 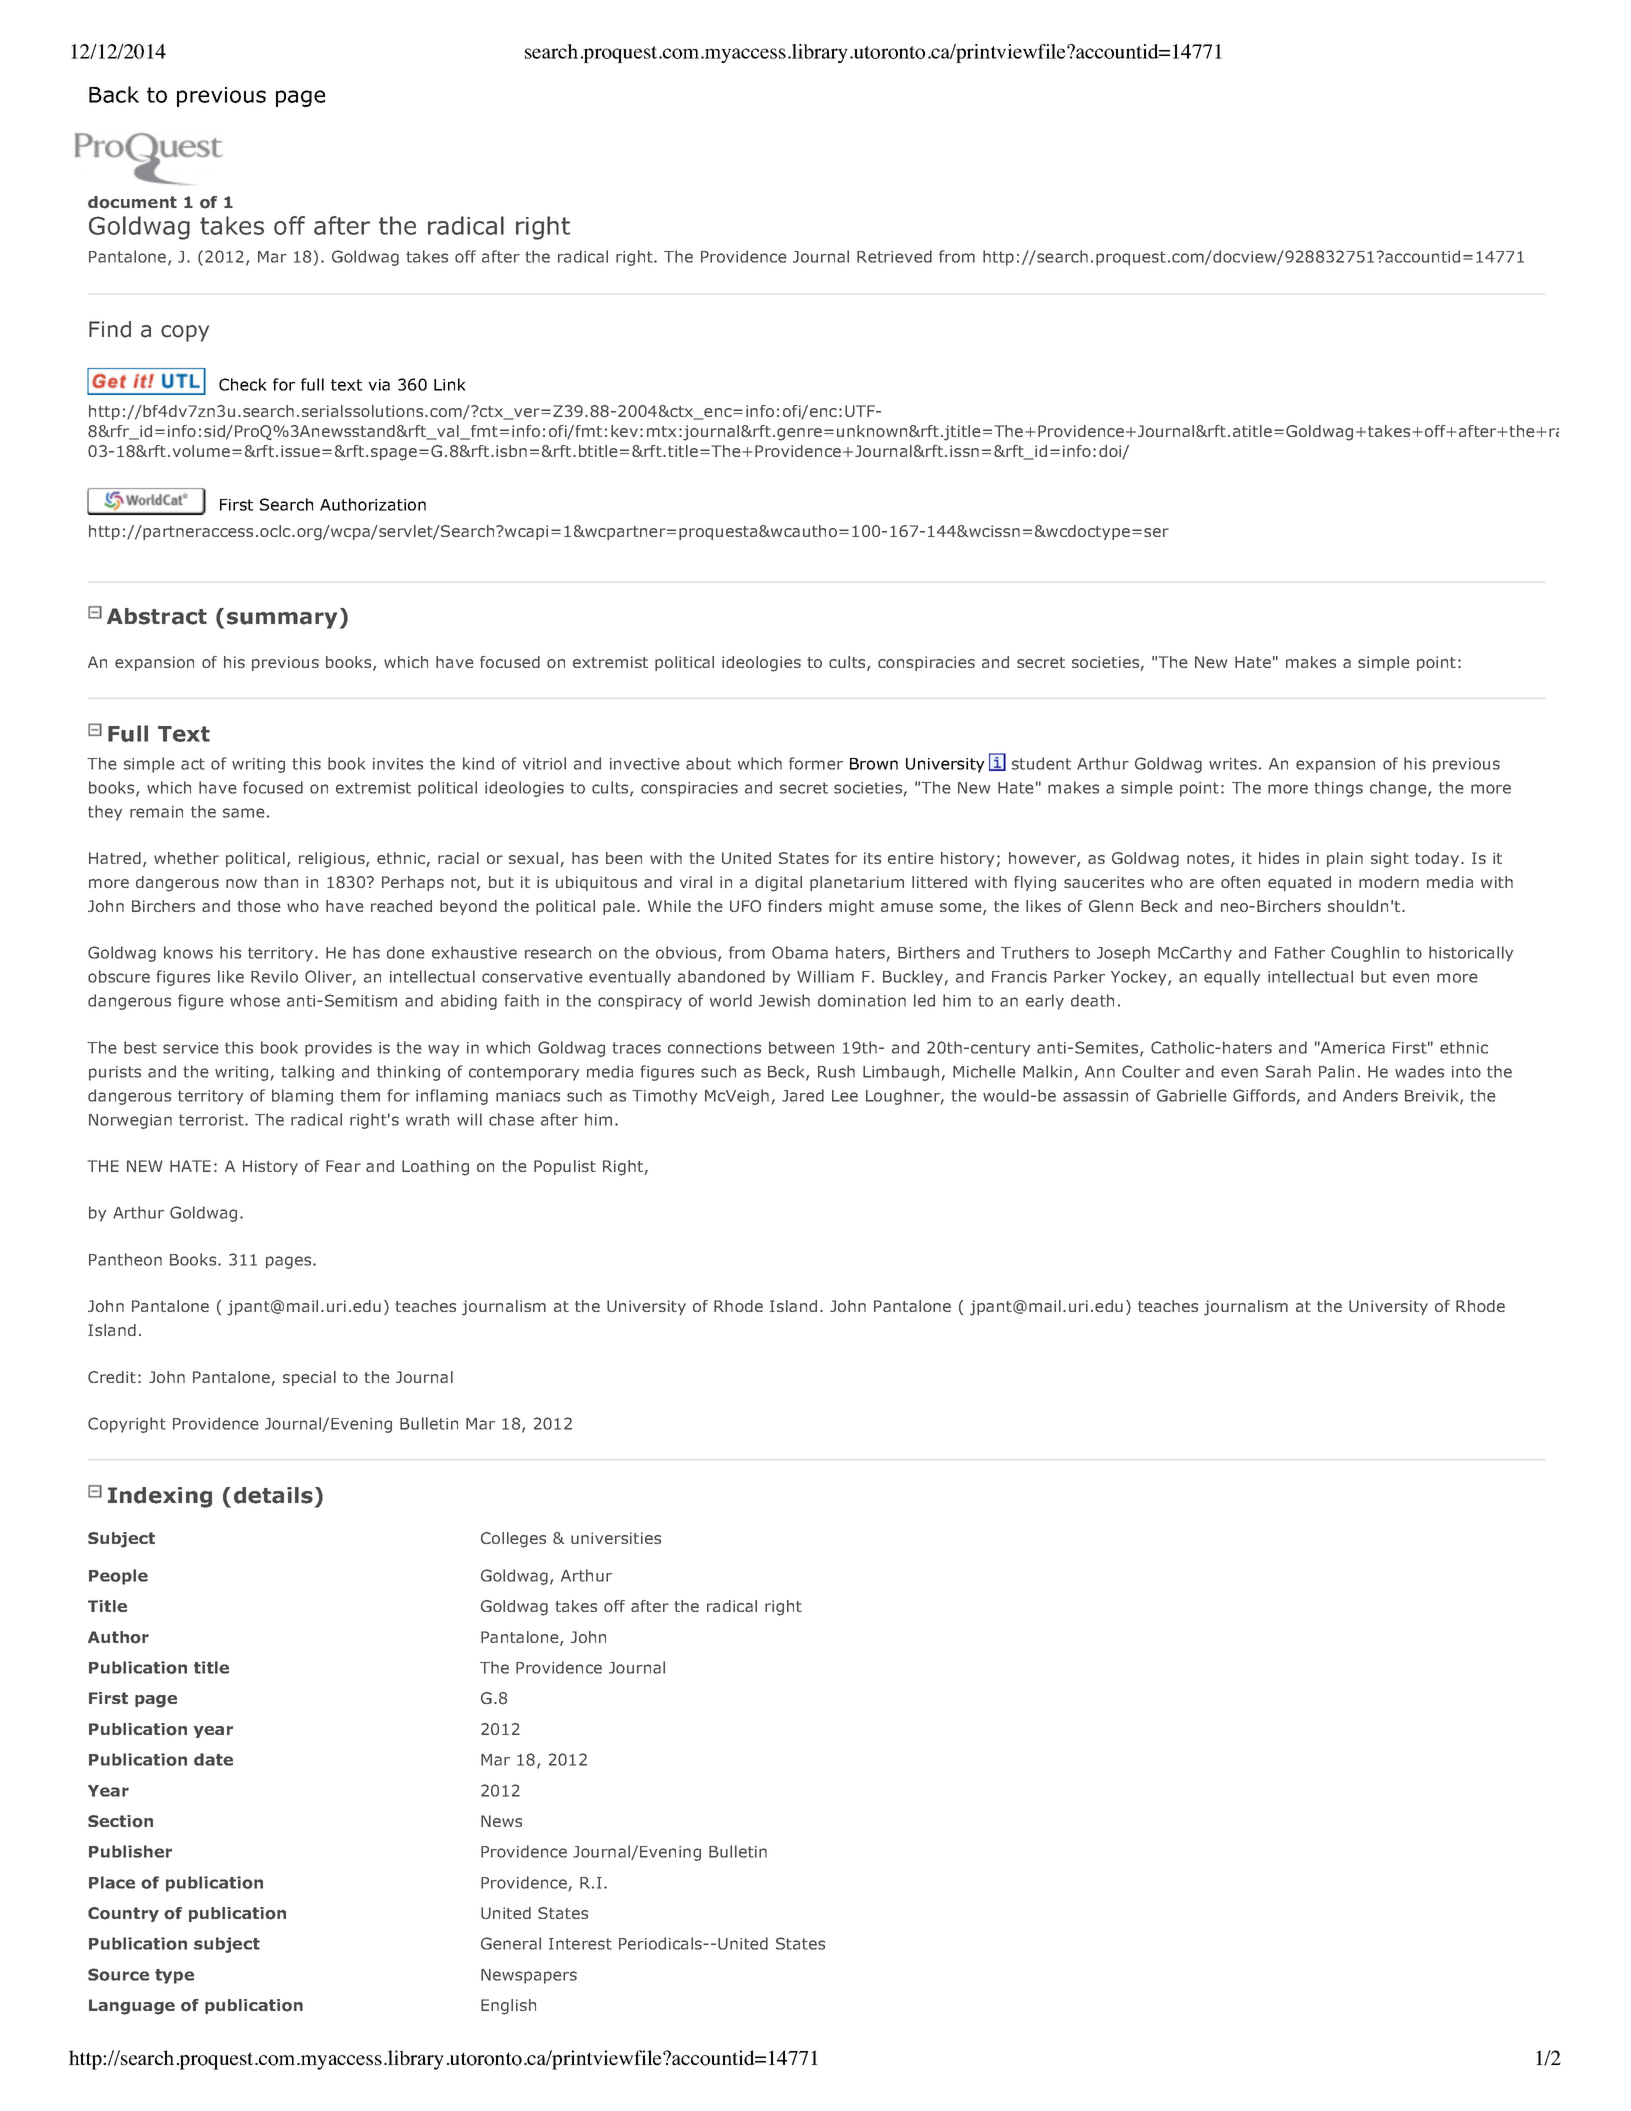 What do you see at coordinates (511, 1943) in the document?
I see `General` at bounding box center [511, 1943].
